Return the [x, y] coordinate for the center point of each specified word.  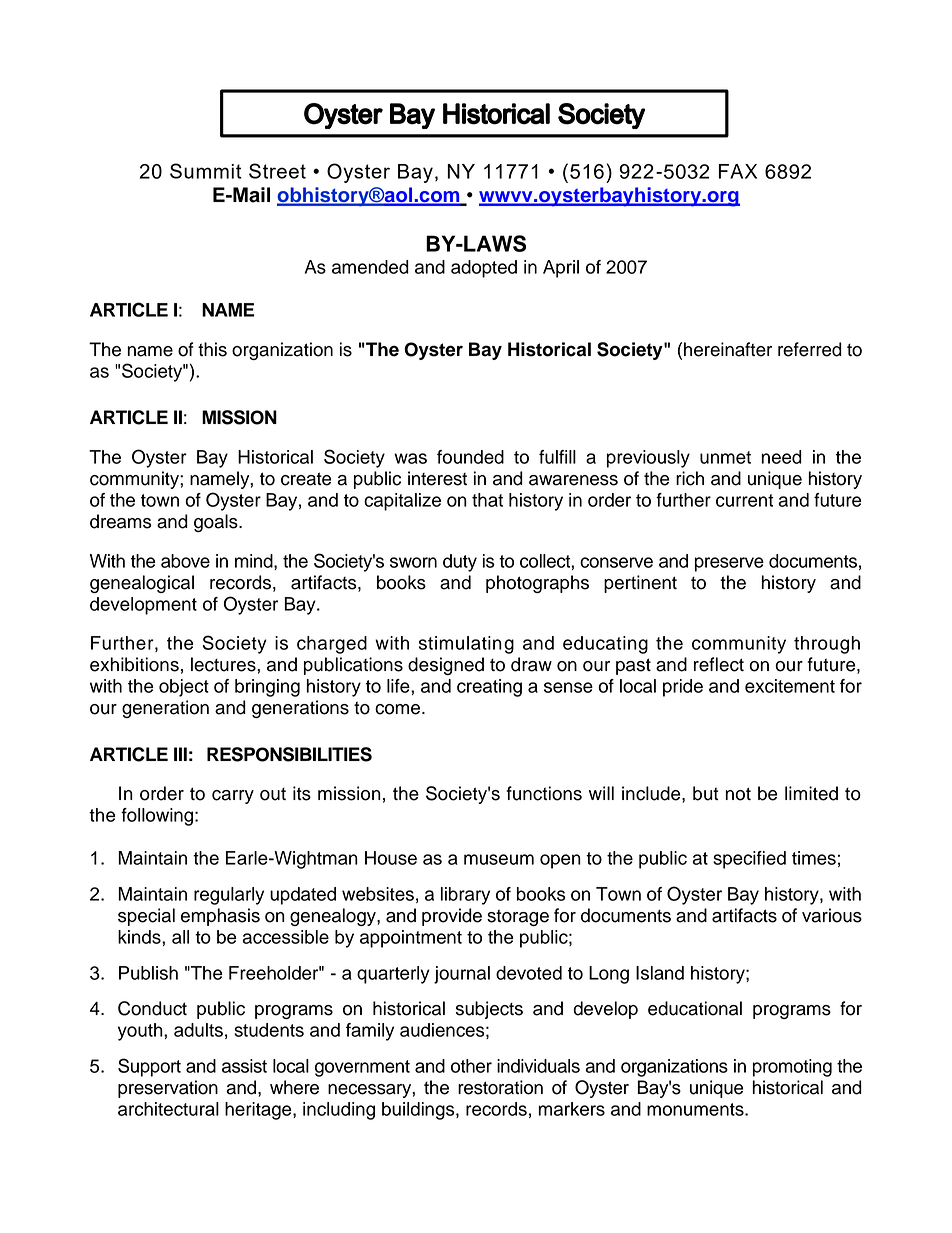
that [487, 500]
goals [217, 523]
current [744, 500]
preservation [168, 1089]
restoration [500, 1087]
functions [544, 793]
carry [233, 797]
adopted [484, 269]
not [738, 794]
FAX [738, 171]
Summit [206, 171]
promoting [792, 1068]
